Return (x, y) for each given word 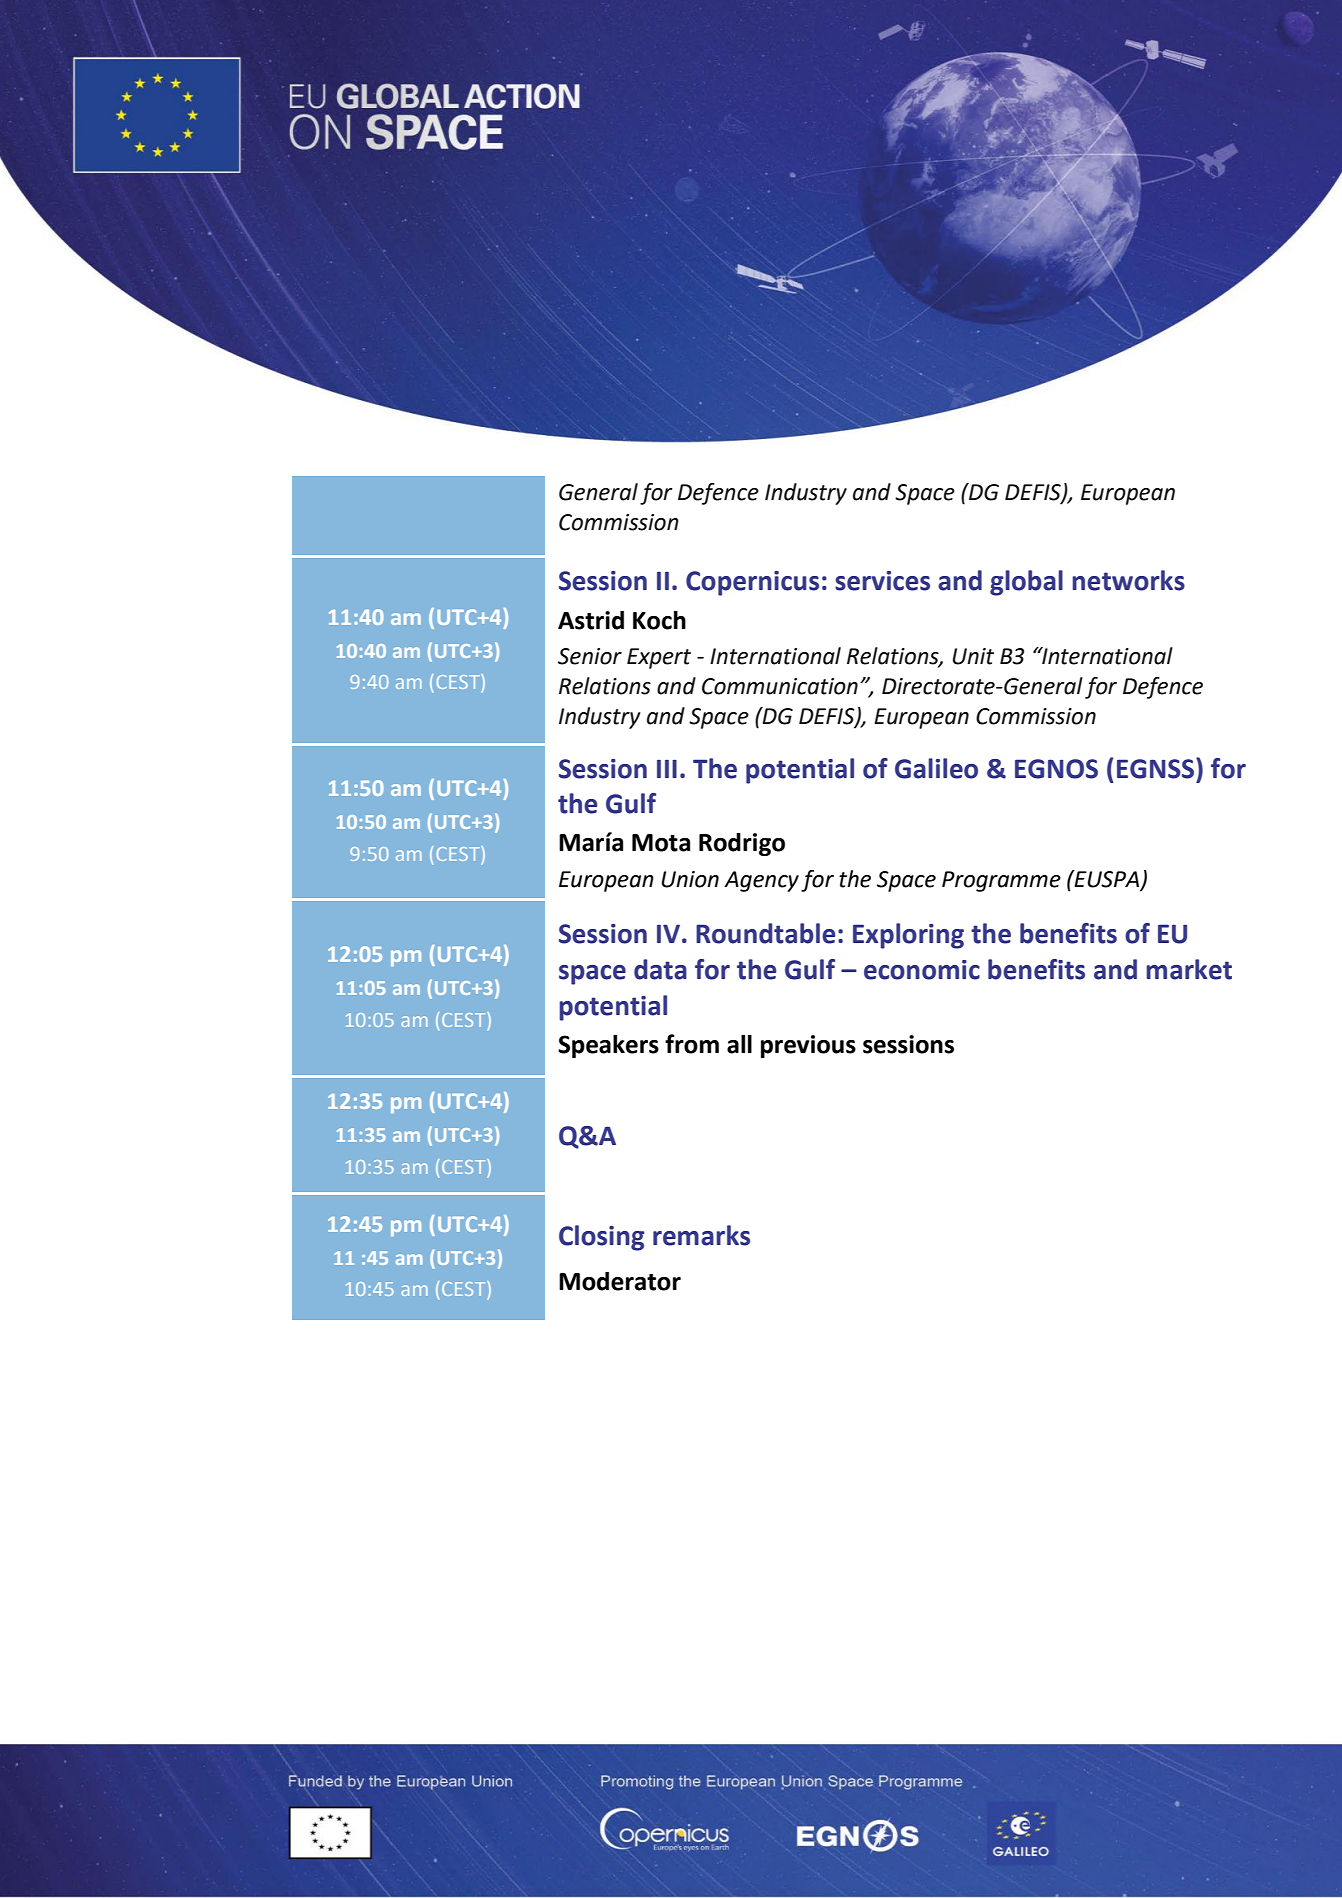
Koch (659, 620)
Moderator (620, 1281)
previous (808, 1046)
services (882, 581)
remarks (701, 1235)
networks (1128, 580)
